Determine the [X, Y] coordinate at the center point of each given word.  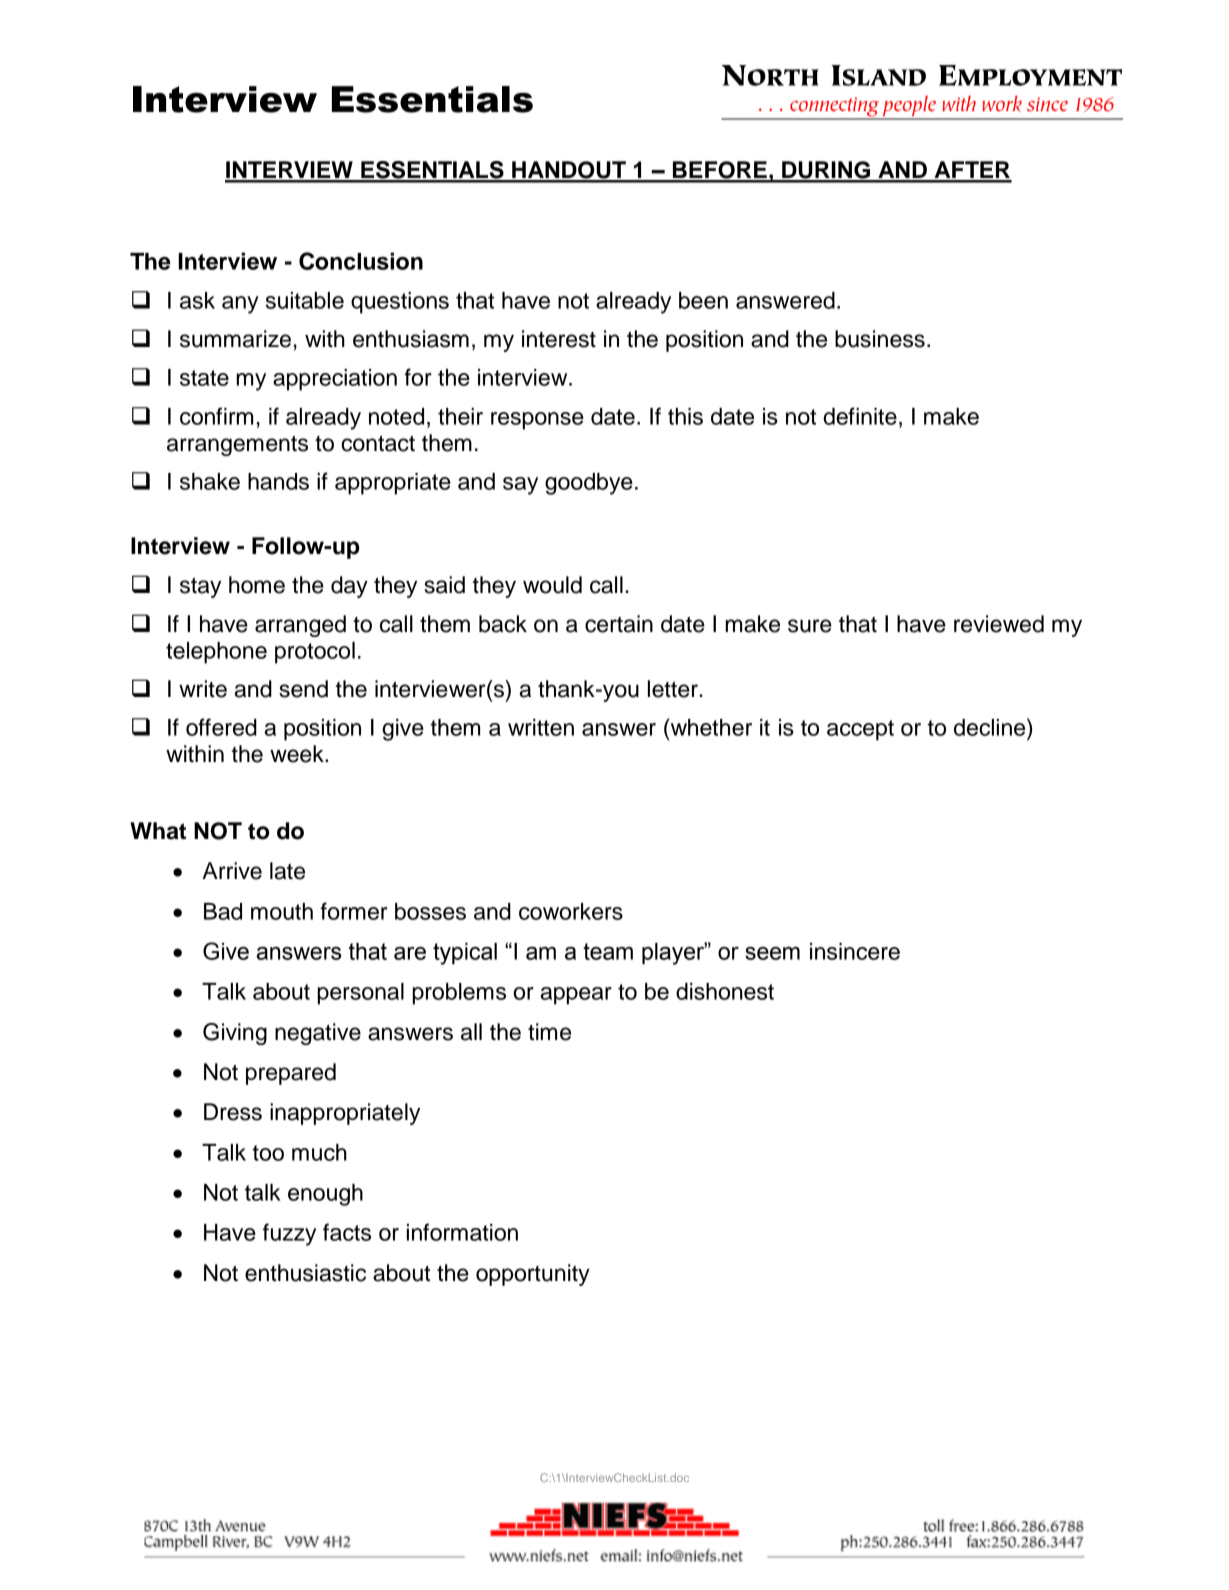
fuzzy [289, 1234]
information [462, 1232]
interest [559, 339]
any [240, 305]
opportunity [533, 1275]
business [880, 339]
